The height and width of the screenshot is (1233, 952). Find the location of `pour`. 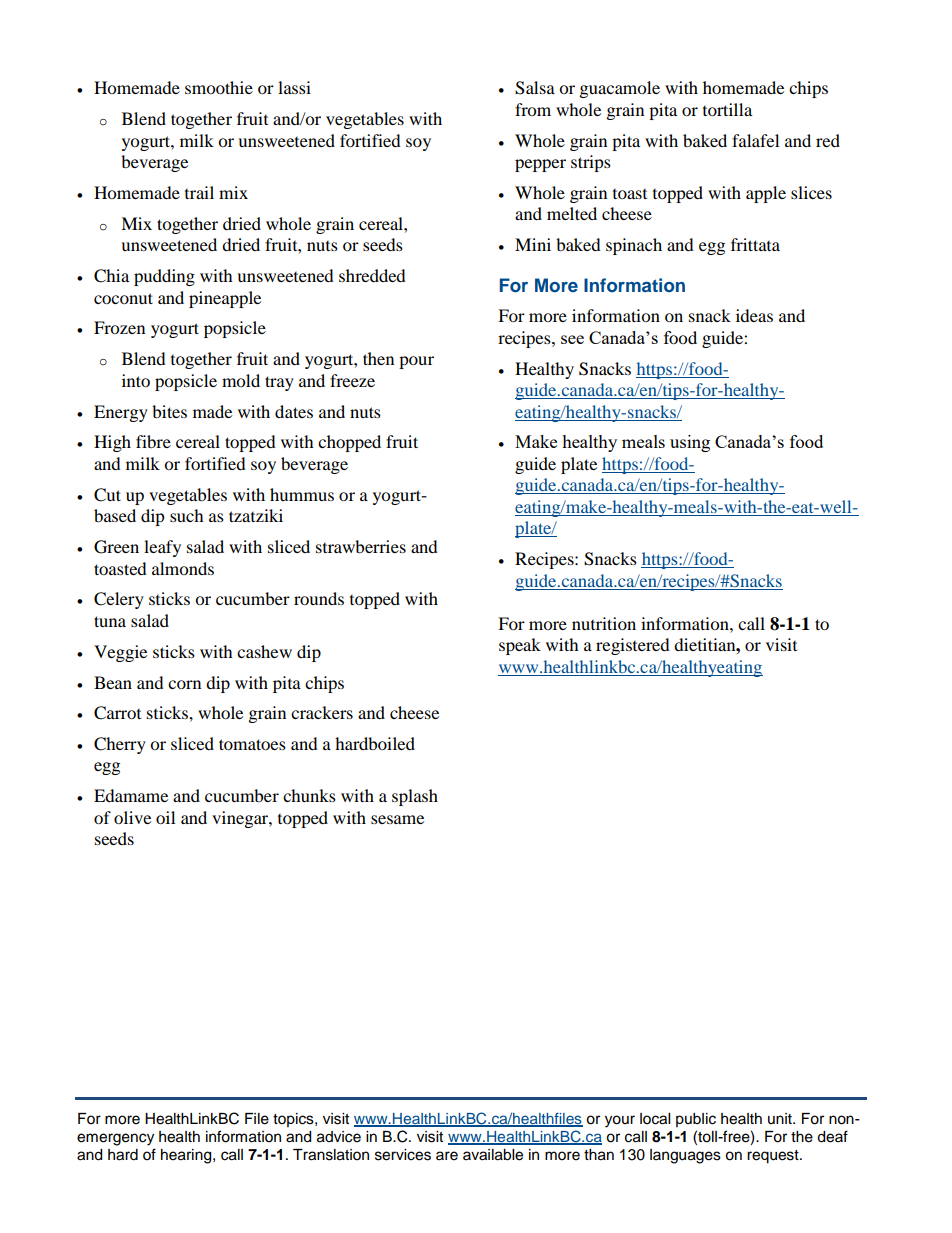

pour is located at coordinates (416, 362).
